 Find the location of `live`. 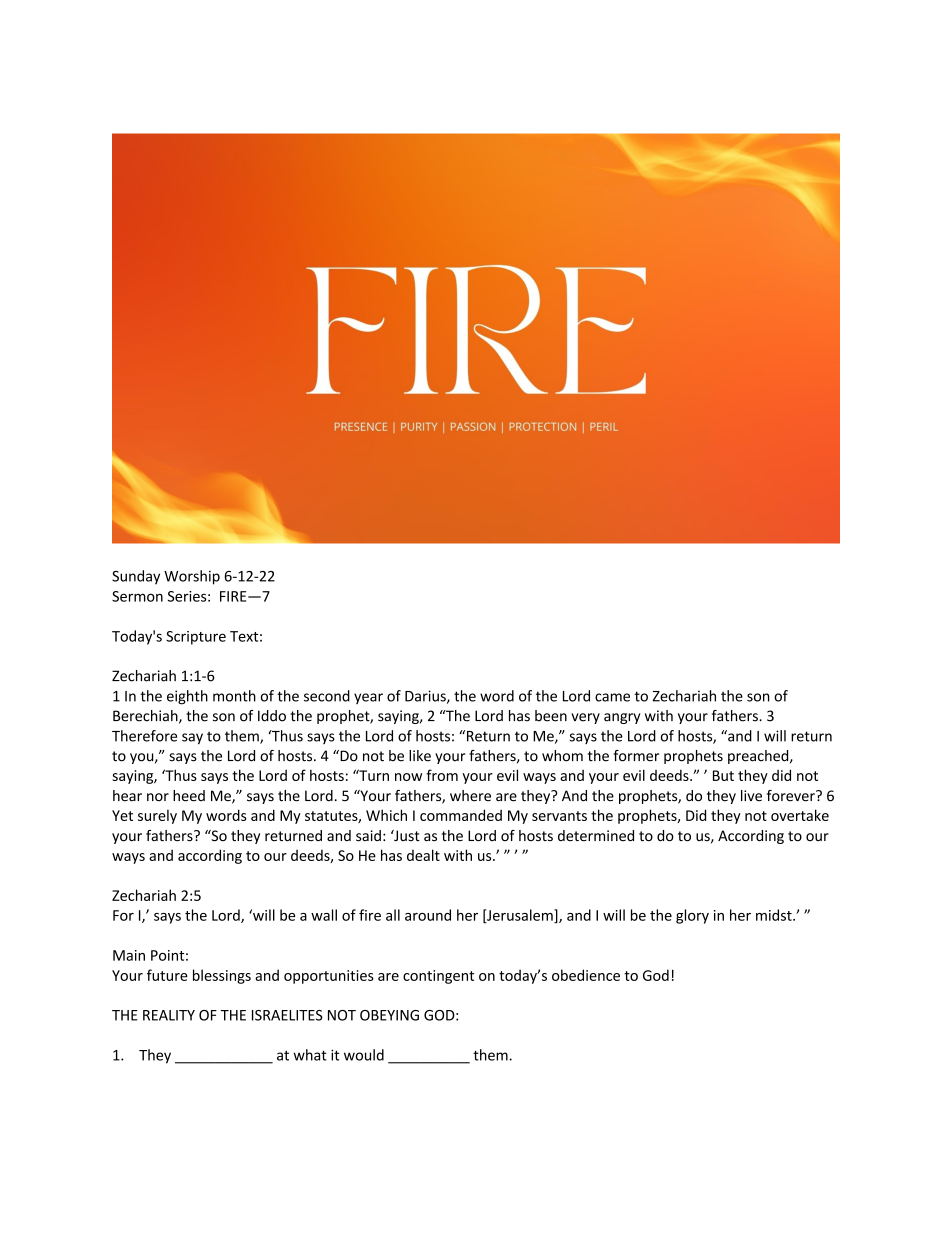

live is located at coordinates (751, 796).
